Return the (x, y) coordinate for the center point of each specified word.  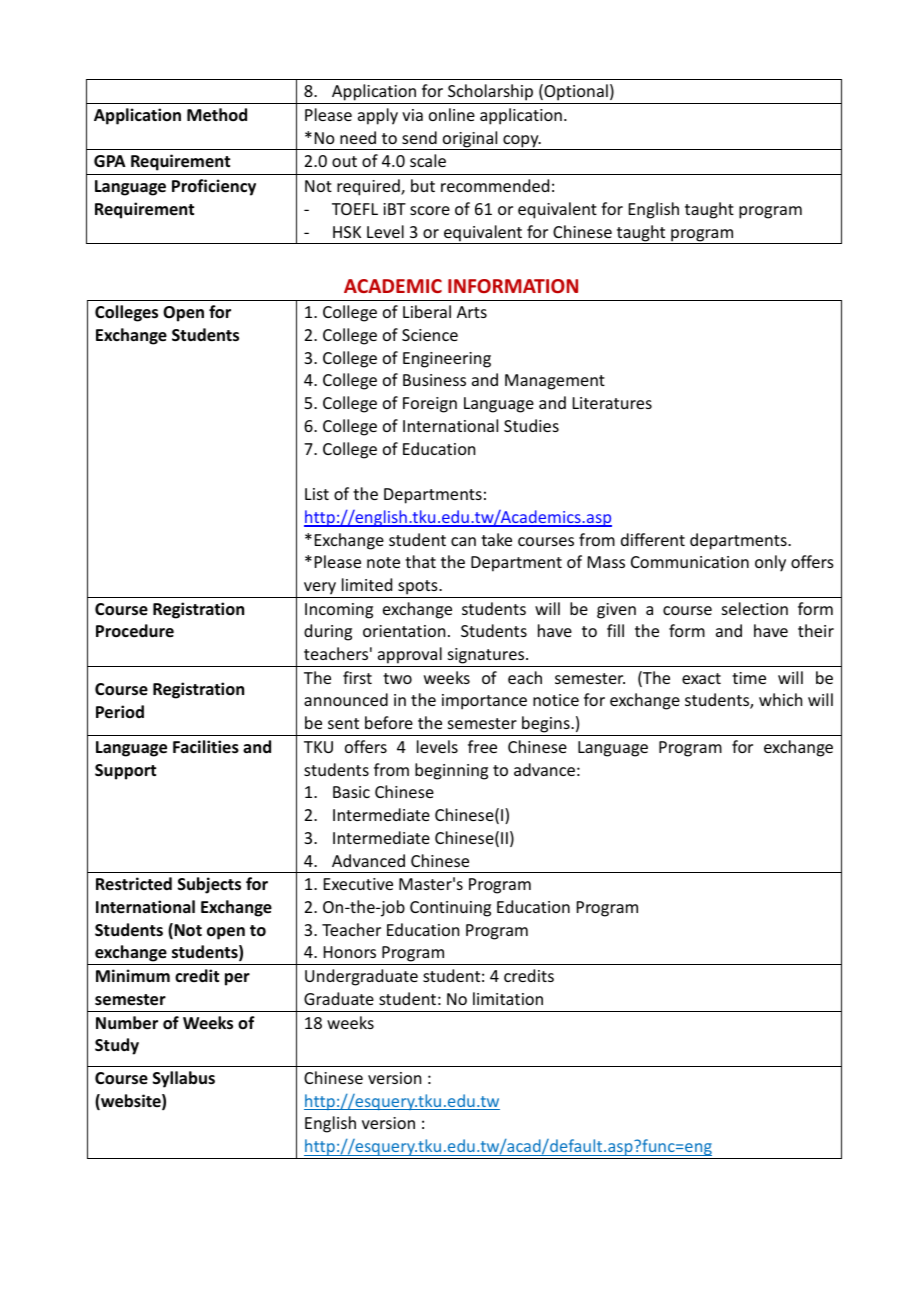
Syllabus (184, 1079)
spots (418, 589)
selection (755, 608)
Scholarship (491, 94)
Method (217, 115)
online (452, 114)
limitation (508, 998)
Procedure (135, 631)
